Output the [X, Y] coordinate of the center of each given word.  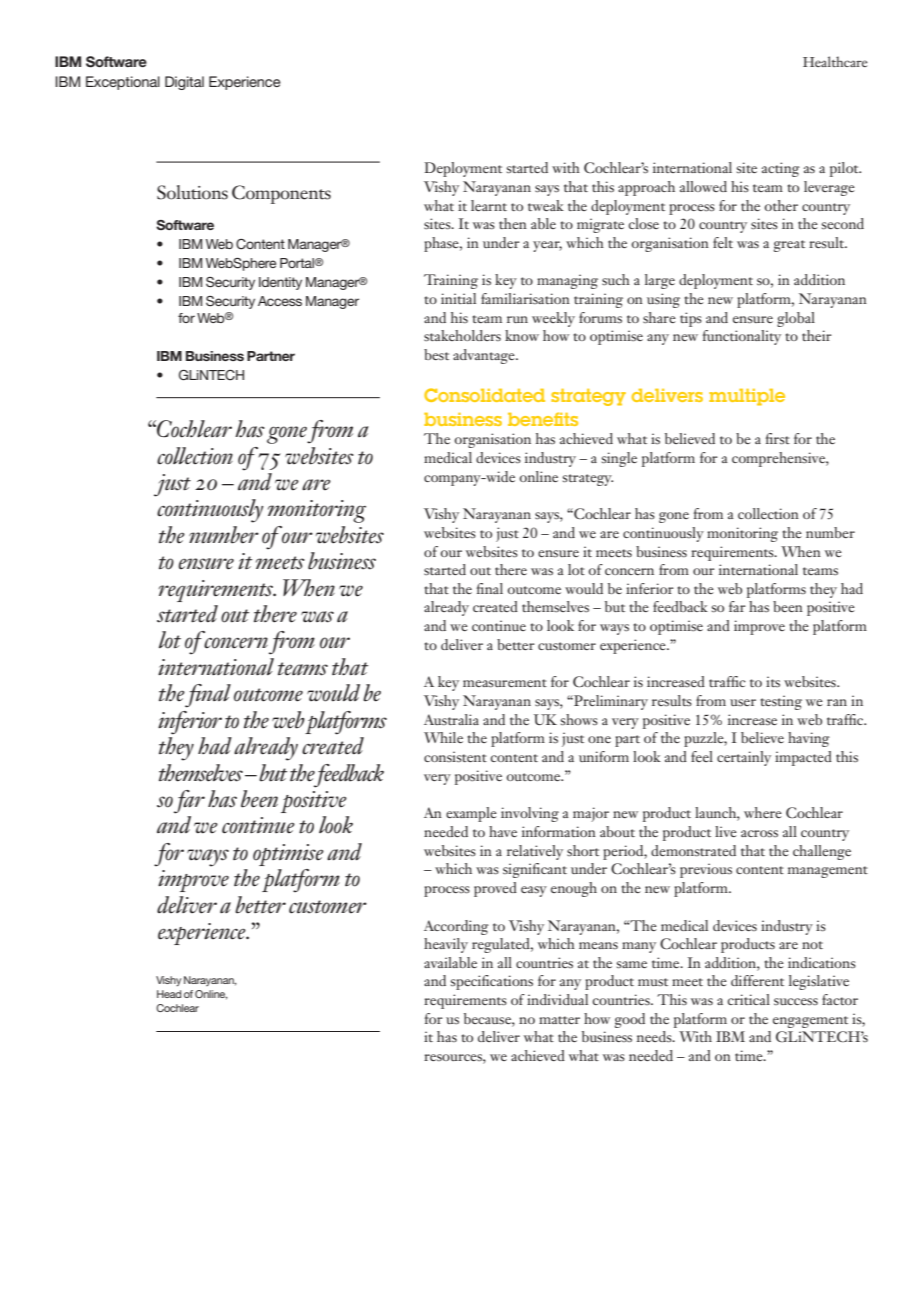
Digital [184, 83]
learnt [489, 205]
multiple [747, 397]
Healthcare [835, 61]
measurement [505, 683]
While [443, 737]
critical [748, 999]
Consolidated [484, 395]
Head [169, 994]
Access [280, 301]
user [743, 702]
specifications [492, 982]
